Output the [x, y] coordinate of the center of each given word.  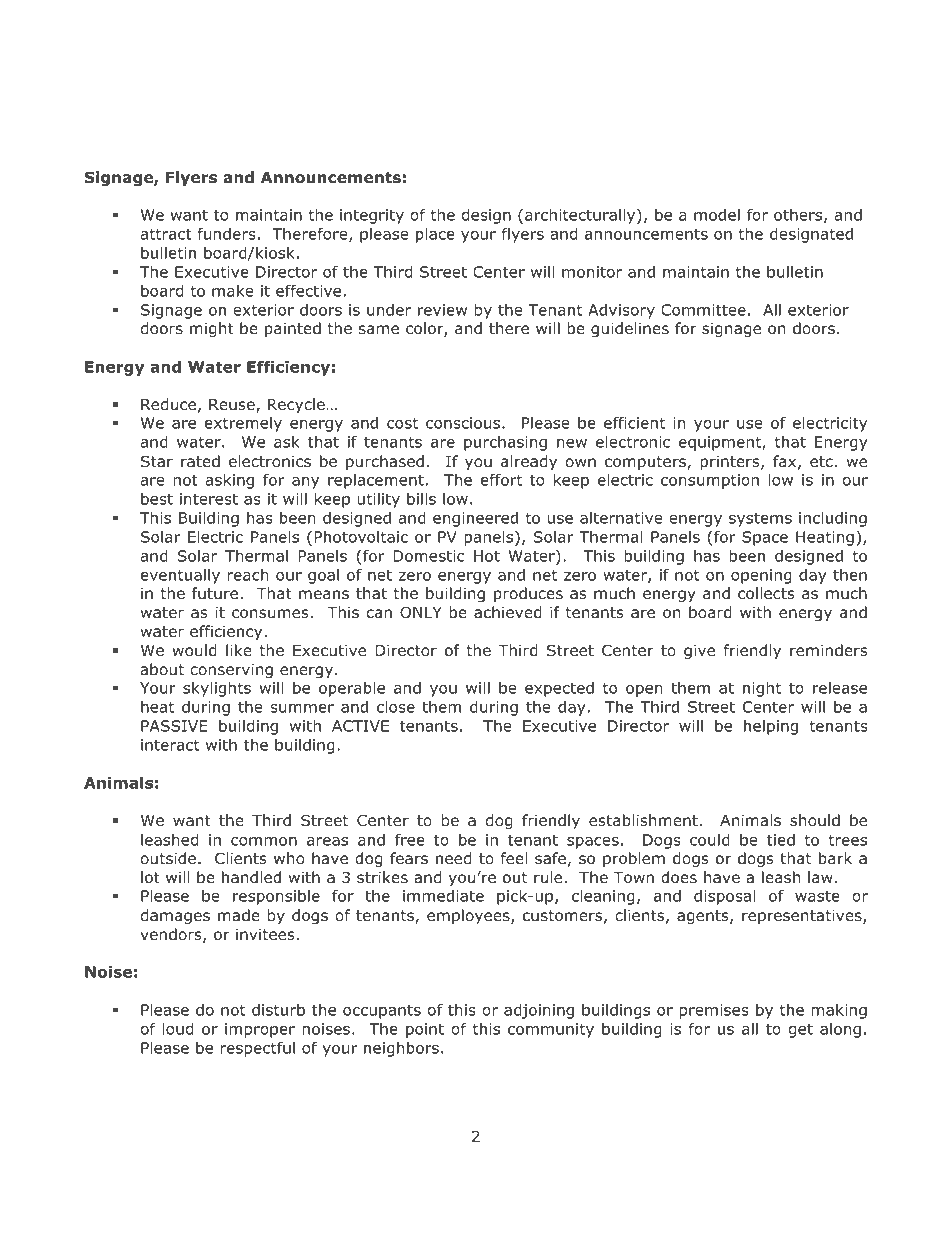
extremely [243, 424]
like [239, 650]
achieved [508, 612]
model [717, 215]
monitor [592, 272]
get [801, 1030]
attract [166, 234]
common [264, 841]
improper [260, 1030]
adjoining [539, 1011]
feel [513, 858]
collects [766, 593]
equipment [721, 443]
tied [781, 840]
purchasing [505, 443]
